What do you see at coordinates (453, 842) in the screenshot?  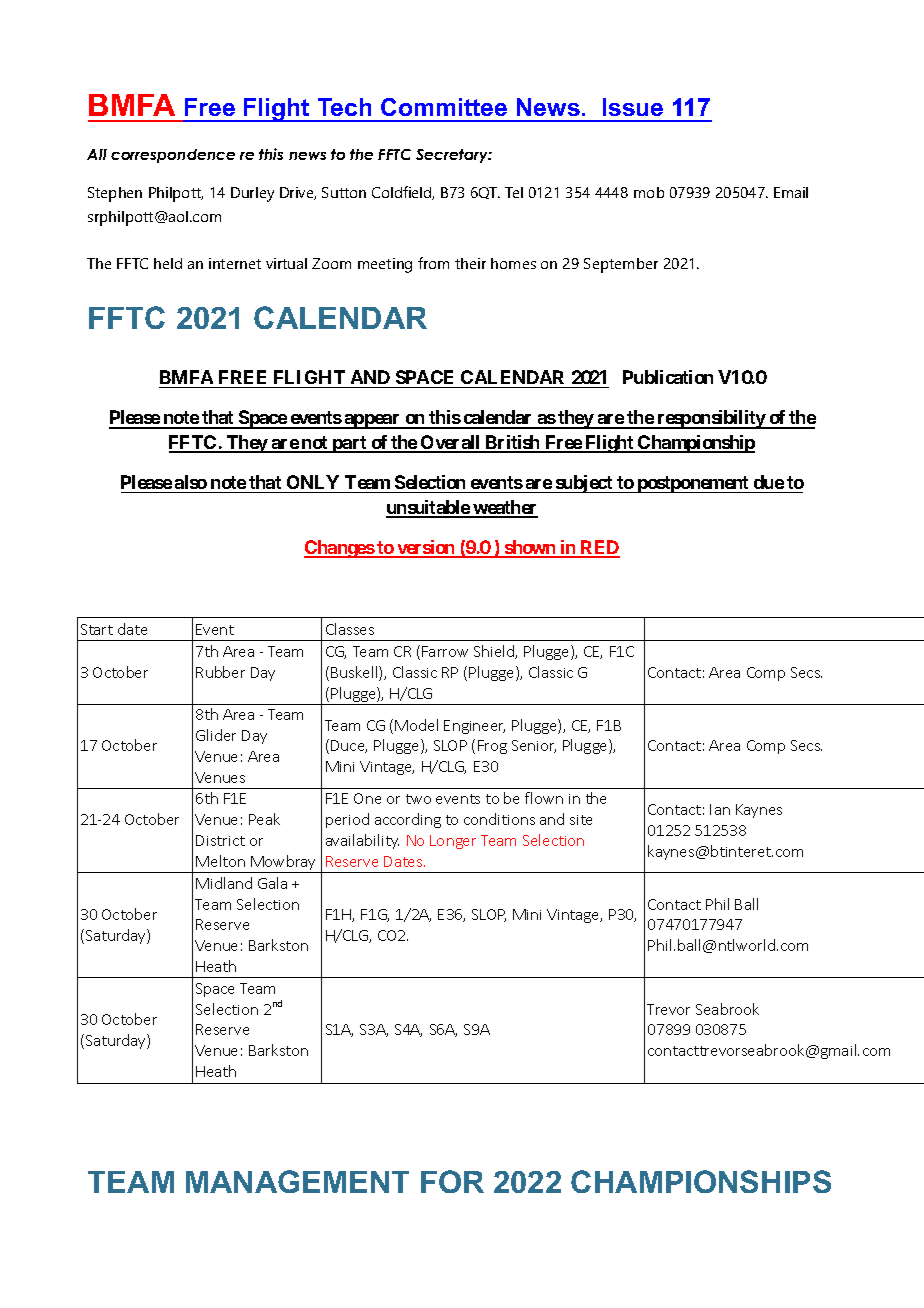 I see `Longer` at bounding box center [453, 842].
